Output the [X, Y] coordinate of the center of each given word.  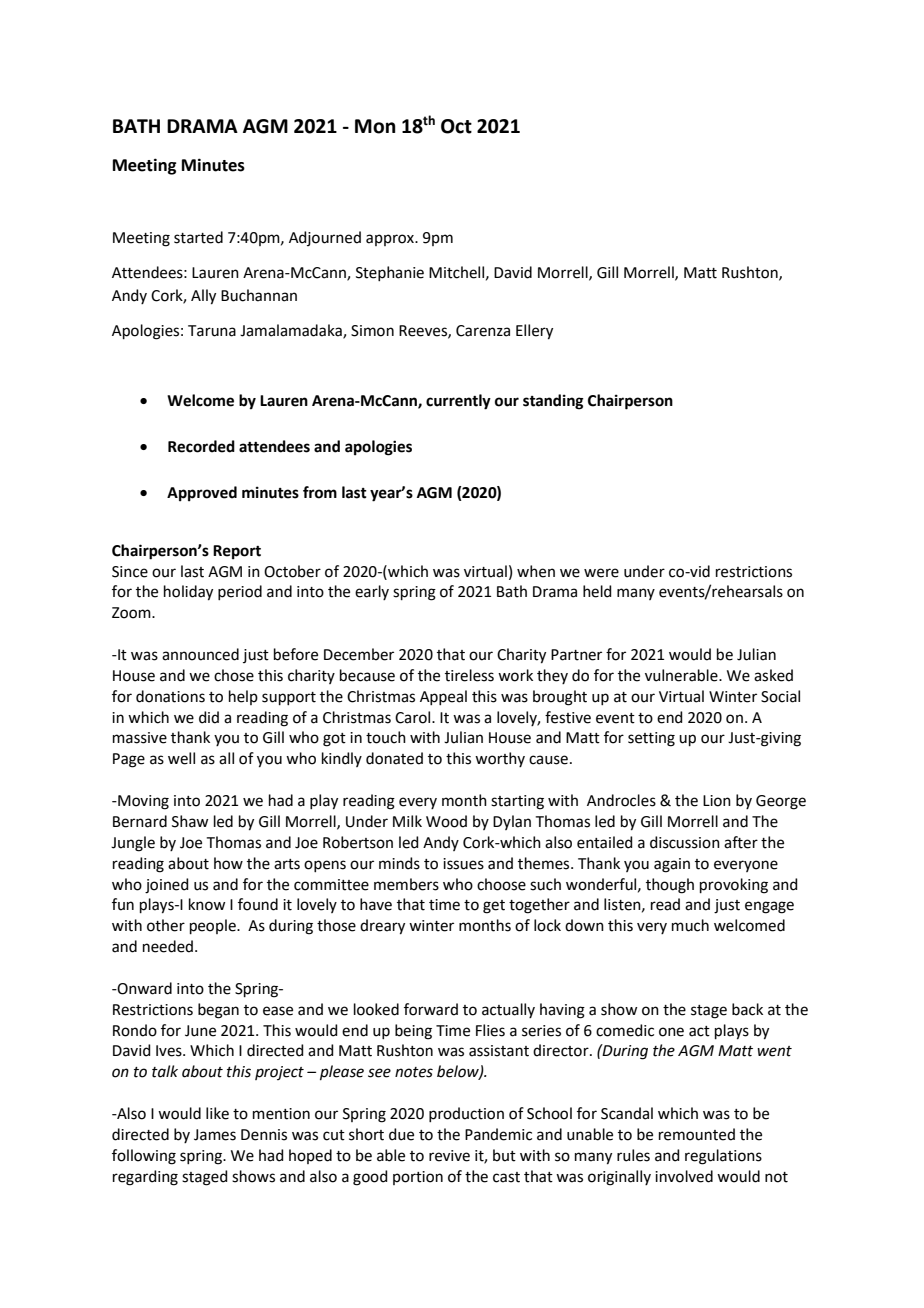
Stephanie [390, 273]
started [198, 237]
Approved [202, 494]
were [601, 573]
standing [553, 402]
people [214, 926]
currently [458, 402]
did [209, 717]
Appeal [443, 697]
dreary [382, 927]
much [690, 925]
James [215, 1135]
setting [651, 739]
